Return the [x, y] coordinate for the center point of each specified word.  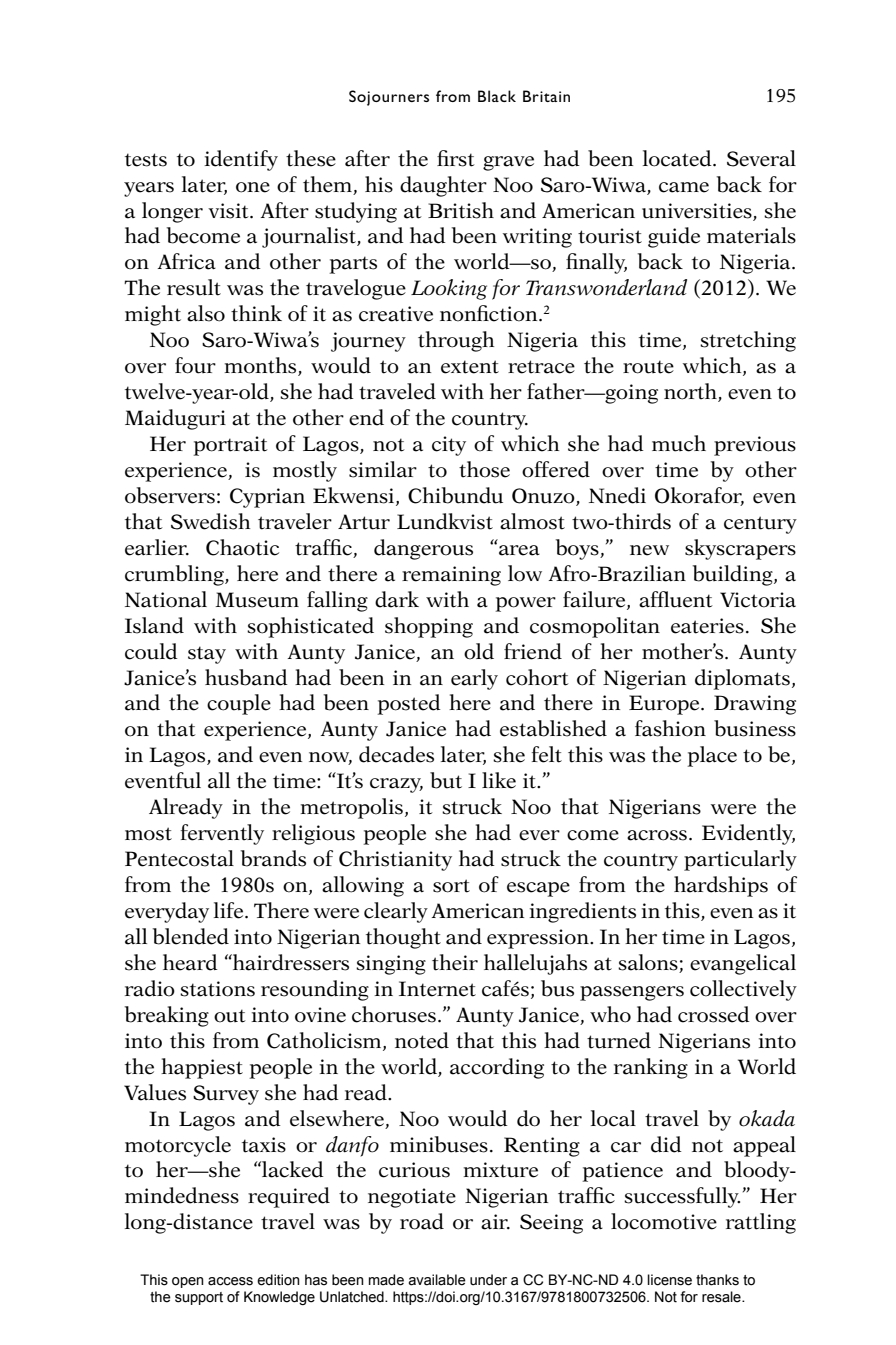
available [437, 1280]
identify [241, 160]
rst [462, 160]
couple [239, 704]
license [669, 1280]
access [230, 1281]
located [678, 158]
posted [409, 704]
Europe [665, 705]
